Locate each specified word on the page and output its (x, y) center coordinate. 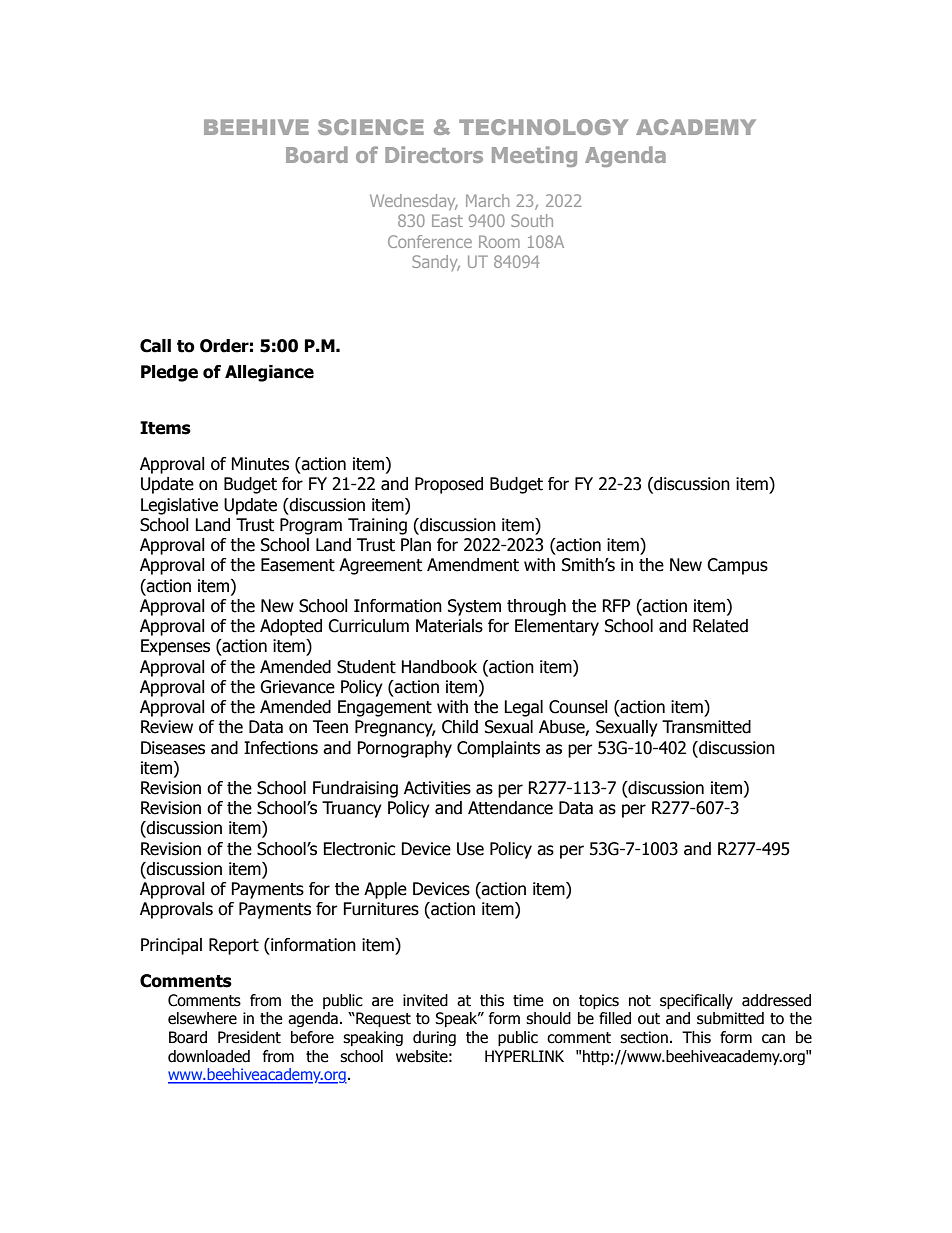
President (249, 1037)
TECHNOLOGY (543, 127)
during (434, 1038)
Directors (434, 154)
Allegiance (269, 373)
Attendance (510, 808)
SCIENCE (371, 127)
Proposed (449, 485)
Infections (281, 748)
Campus (737, 566)
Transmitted (706, 727)
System (474, 607)
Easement (298, 565)
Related (720, 626)
